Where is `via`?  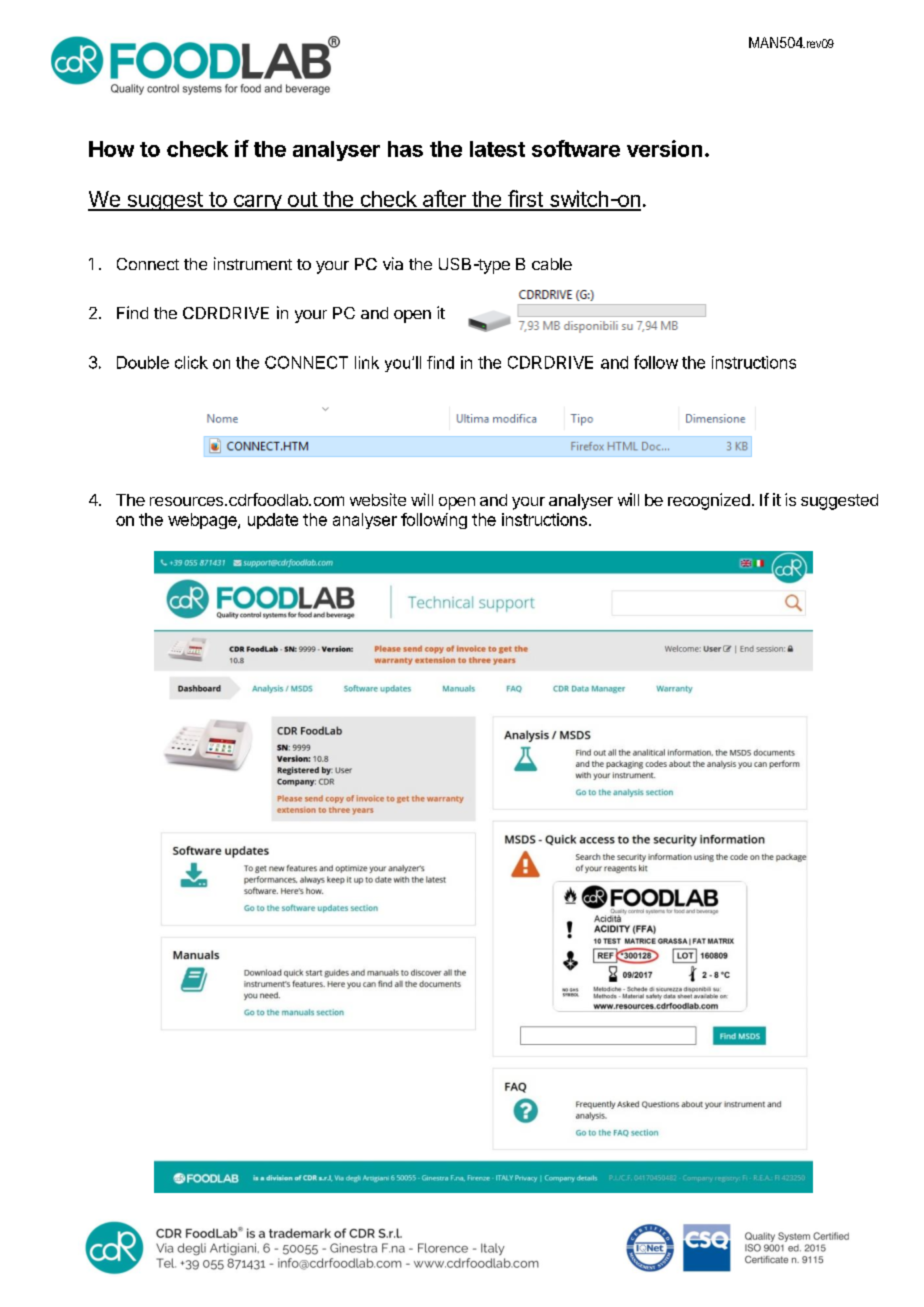
via is located at coordinates (393, 263).
